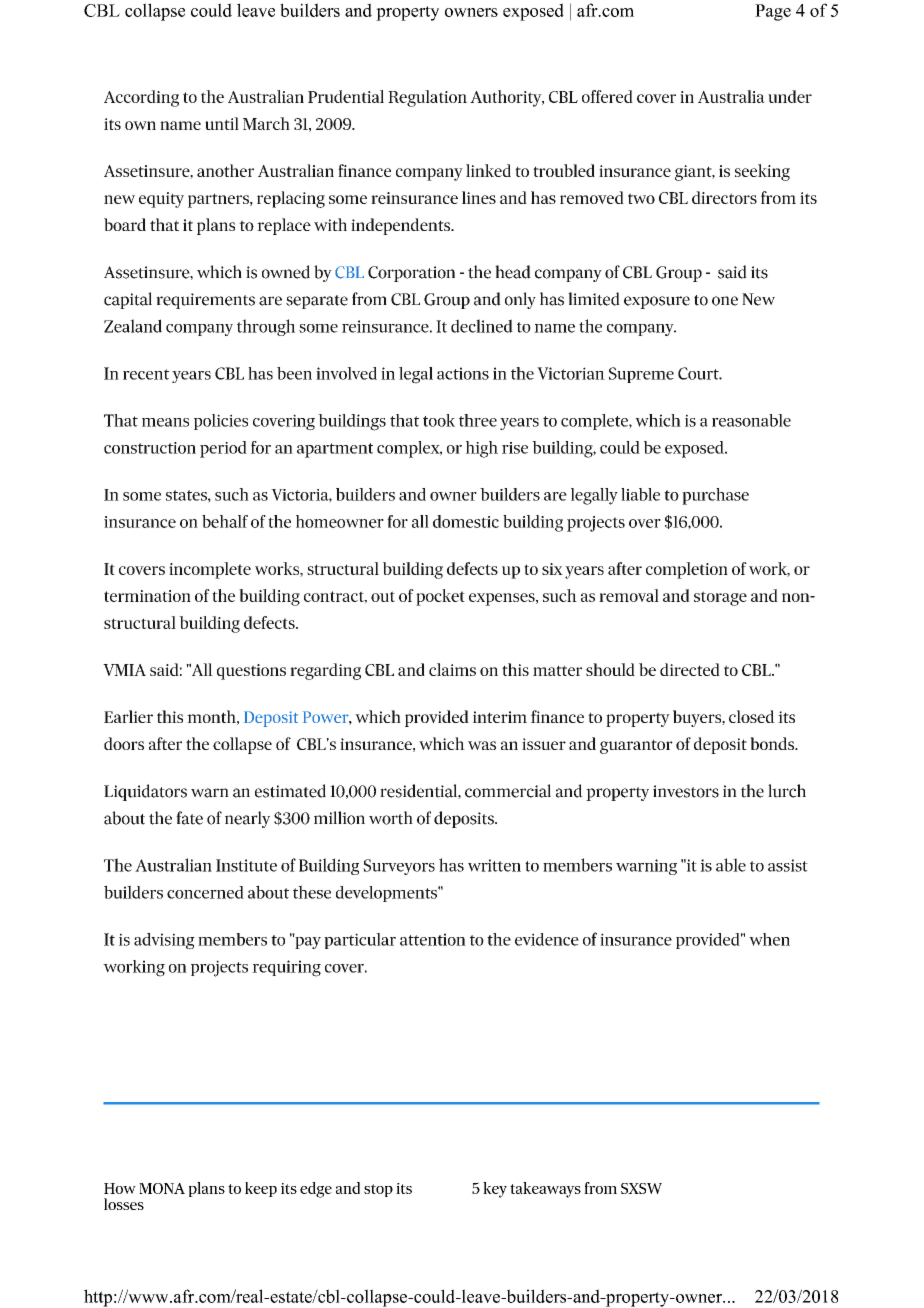 The image size is (924, 1308). Describe the element at coordinates (164, 941) in the screenshot. I see `advising` at that location.
